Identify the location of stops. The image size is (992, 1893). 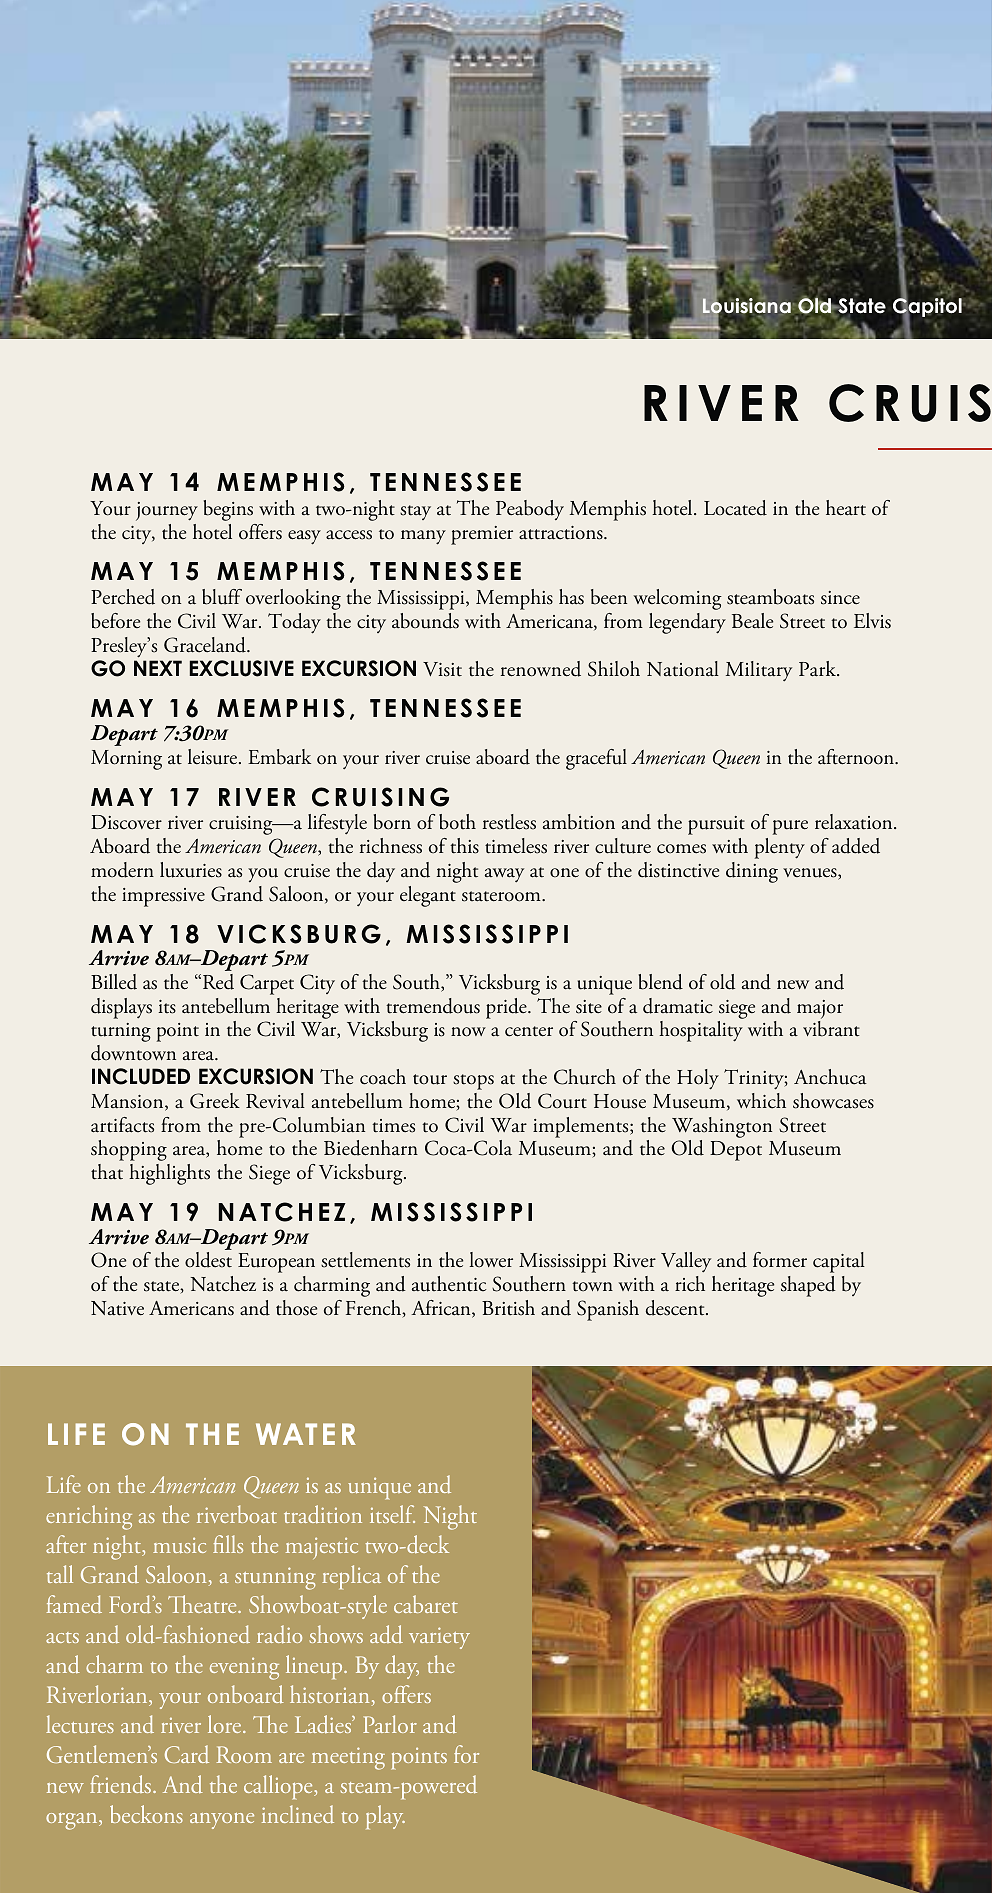
(473, 1082).
